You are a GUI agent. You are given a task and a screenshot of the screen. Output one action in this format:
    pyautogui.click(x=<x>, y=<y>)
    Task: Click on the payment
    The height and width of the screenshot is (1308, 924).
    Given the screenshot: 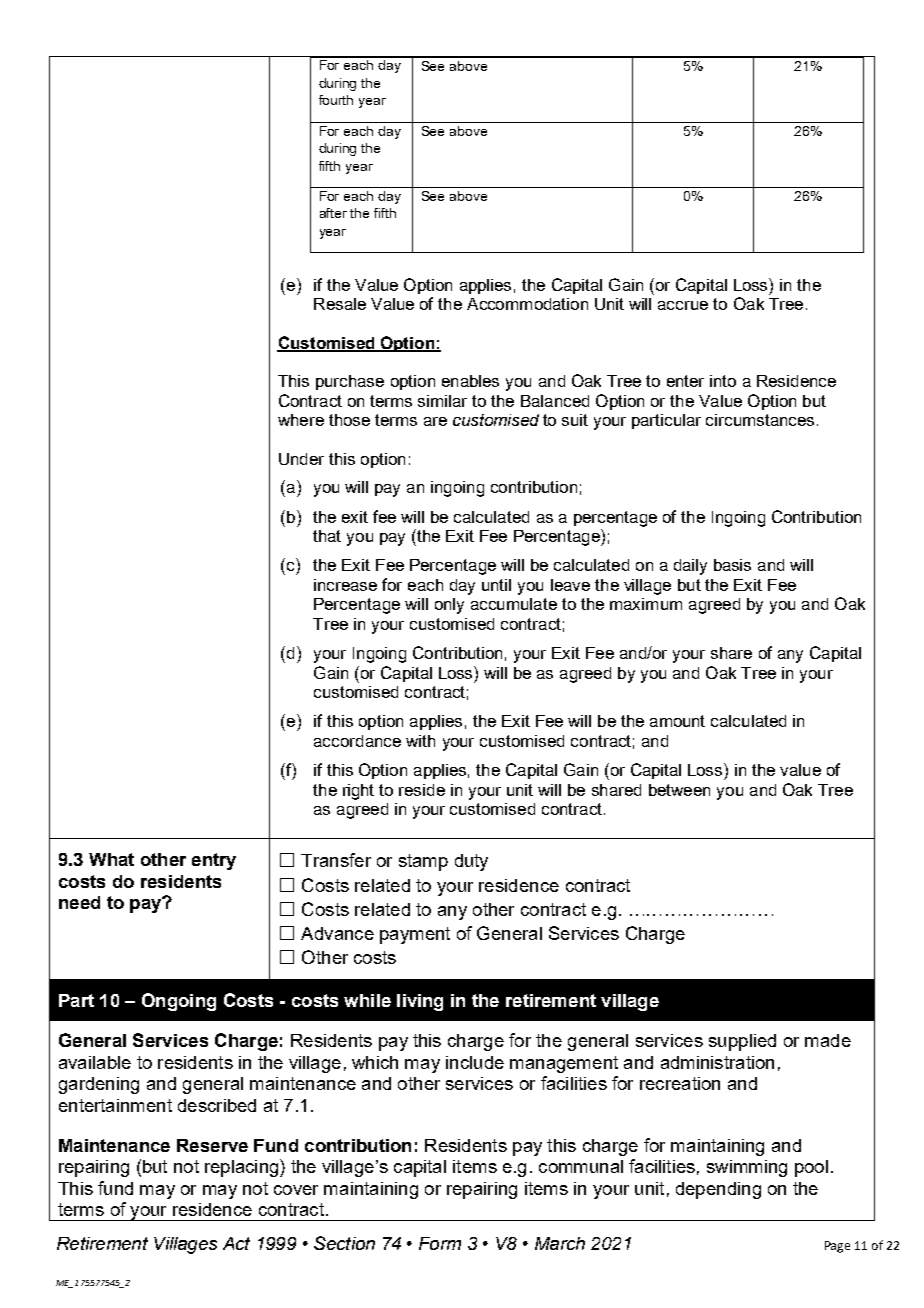 What is the action you would take?
    pyautogui.click(x=415, y=935)
